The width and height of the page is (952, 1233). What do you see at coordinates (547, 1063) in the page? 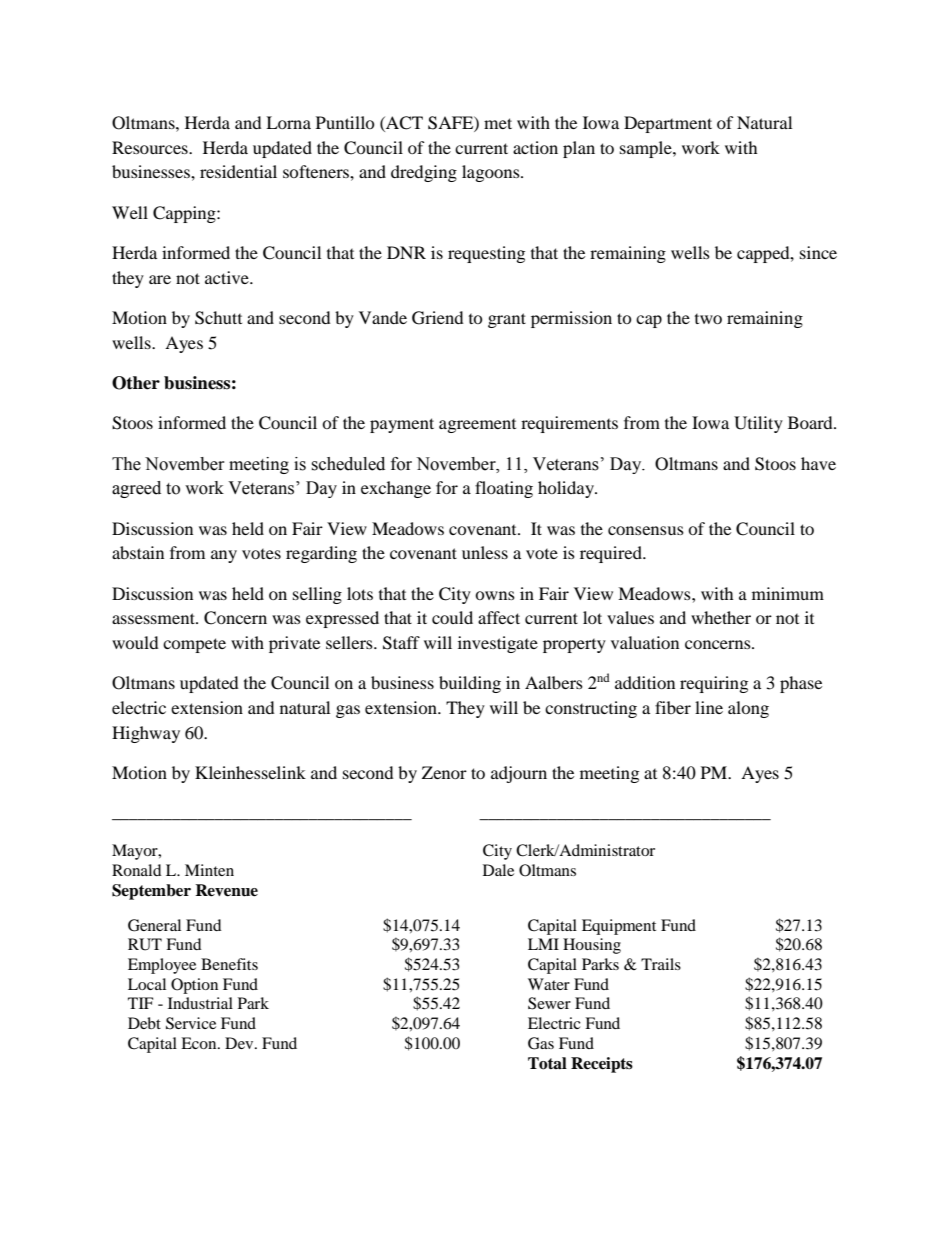
I see `Total` at bounding box center [547, 1063].
